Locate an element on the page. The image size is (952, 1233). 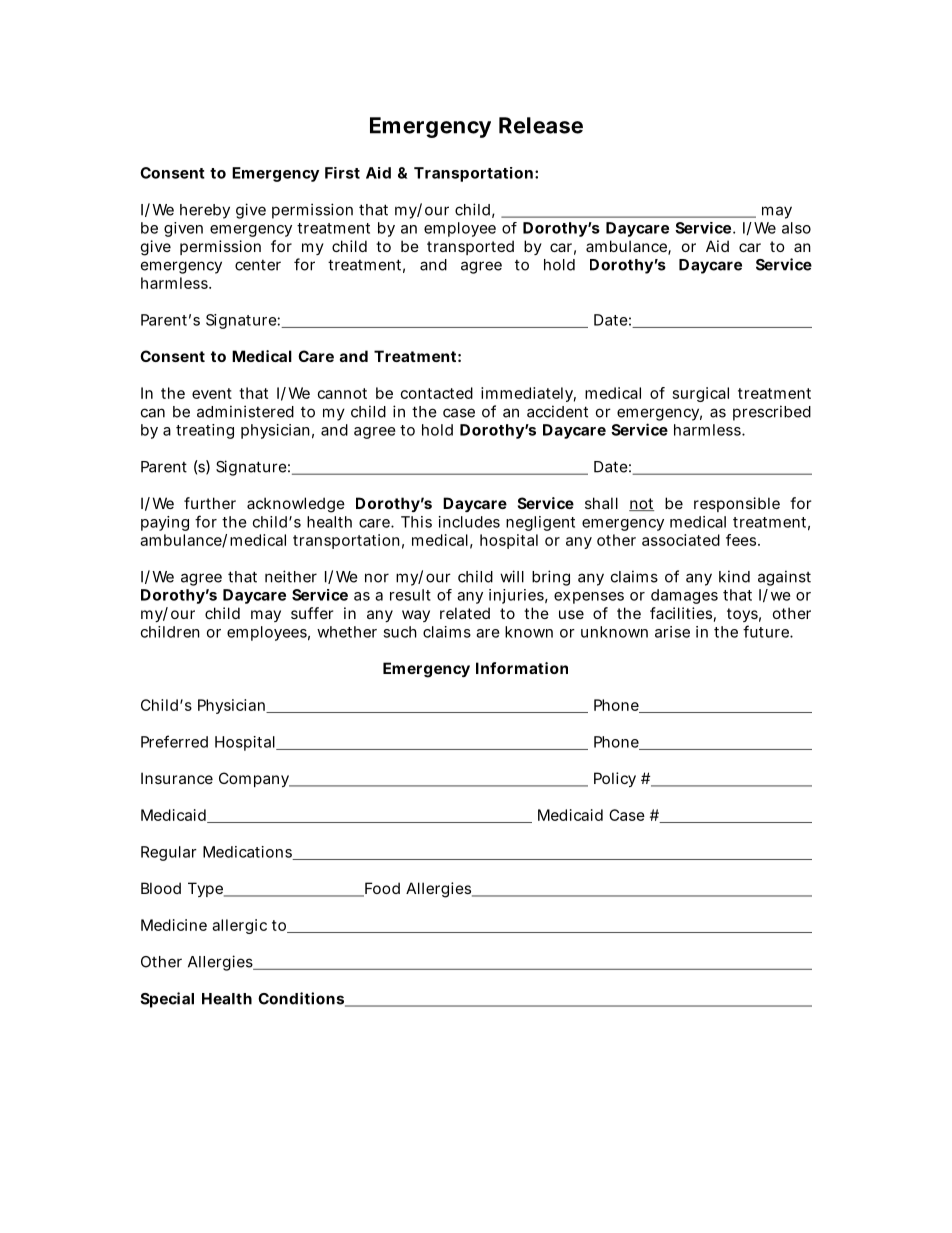
also is located at coordinates (796, 228).
